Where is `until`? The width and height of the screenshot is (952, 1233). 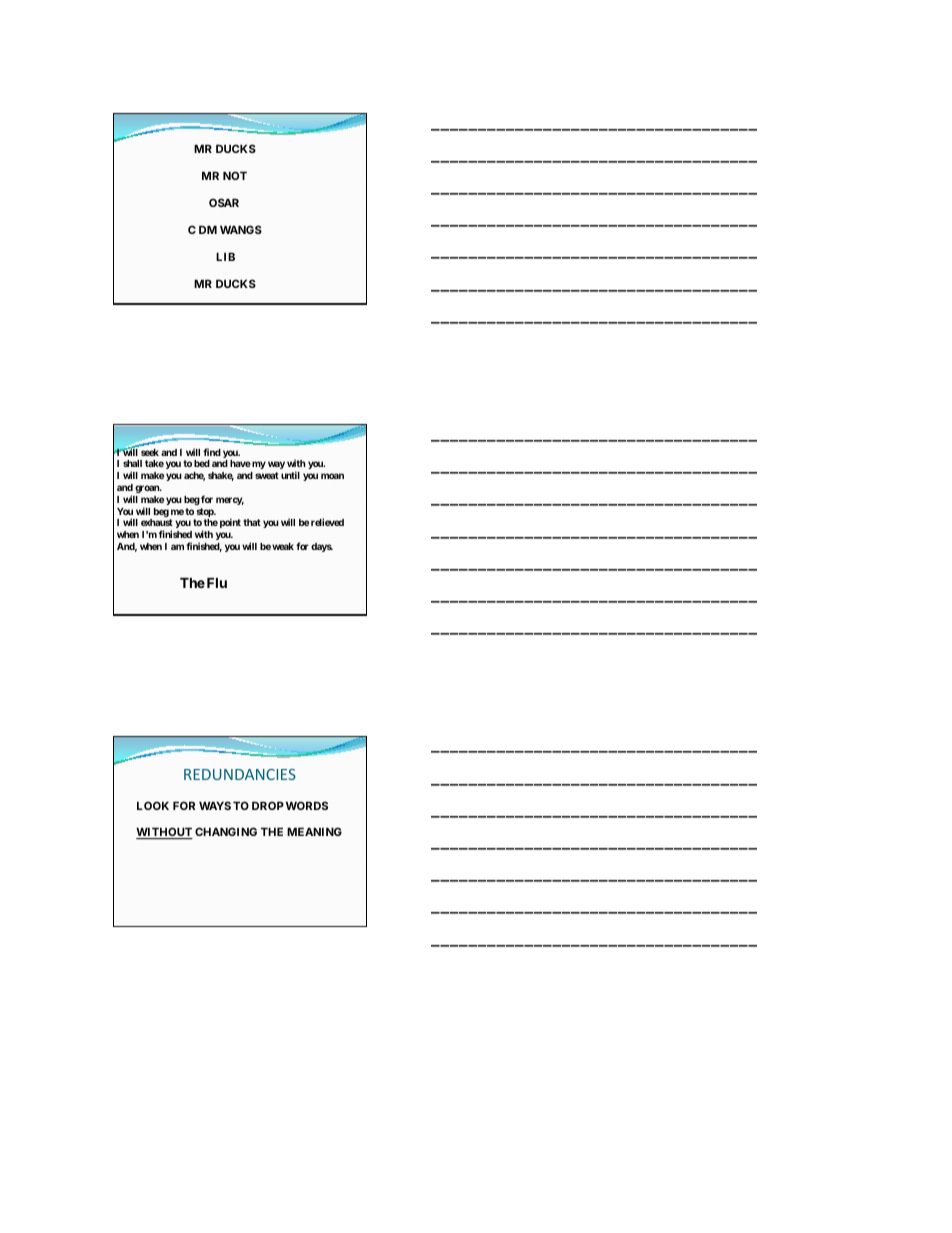 until is located at coordinates (290, 475).
